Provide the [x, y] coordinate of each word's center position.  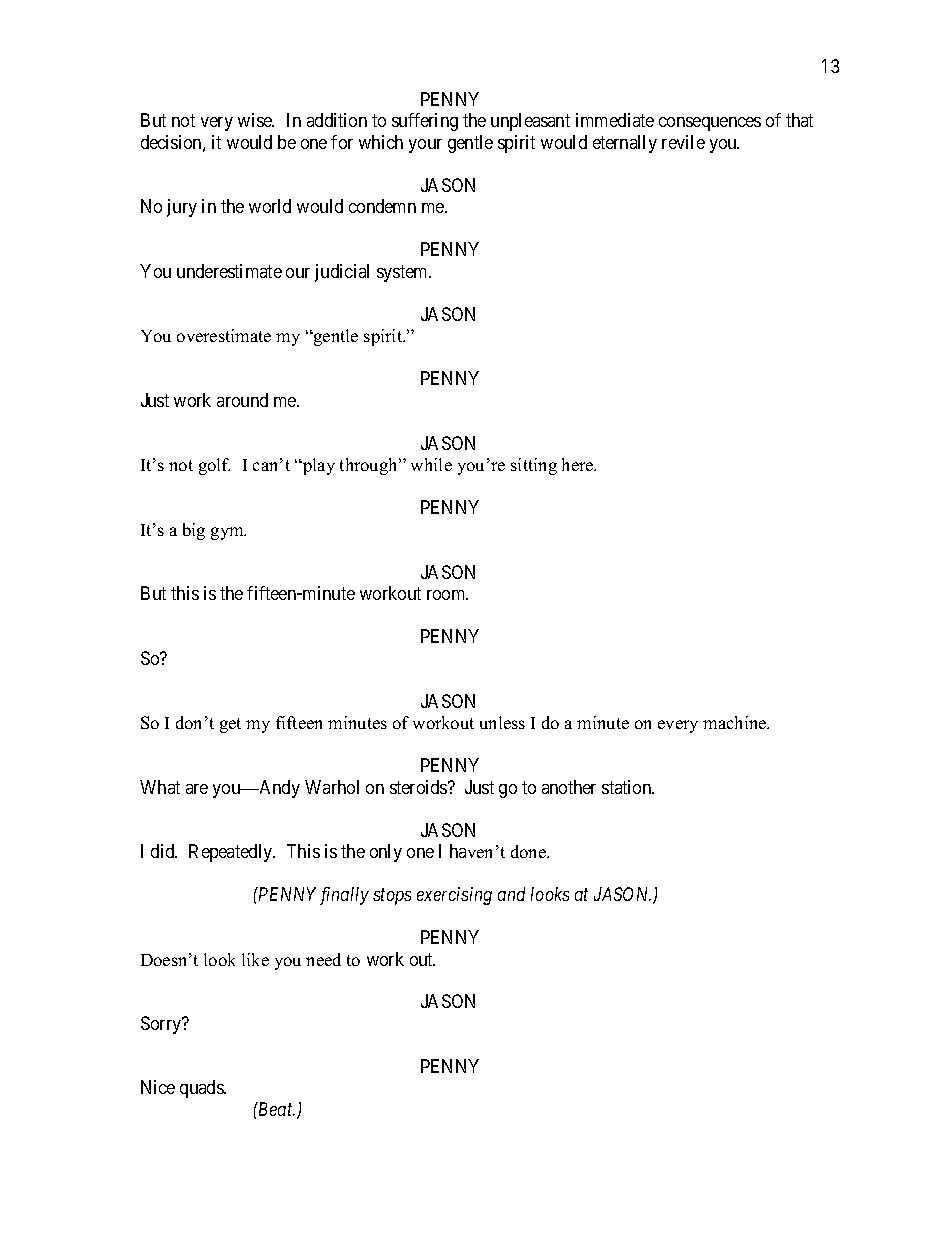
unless [502, 722]
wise [256, 120]
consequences [710, 124]
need [323, 959]
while [431, 464]
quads [202, 1089]
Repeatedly [232, 853]
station [628, 787]
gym [228, 533]
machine [736, 722]
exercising [454, 896]
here [579, 464]
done [530, 851]
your [425, 146]
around [242, 400]
